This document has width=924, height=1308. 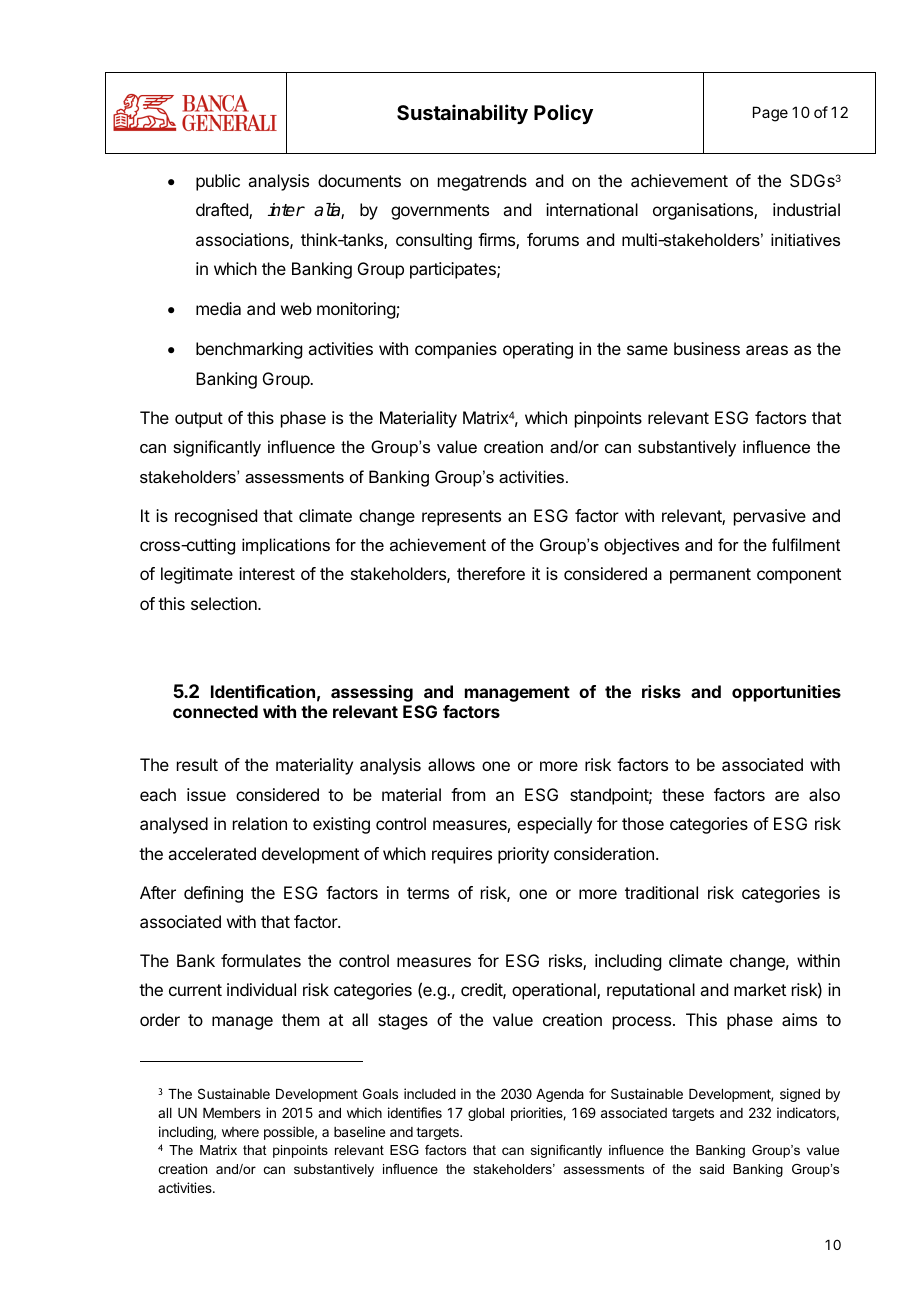 I want to click on relation, so click(x=260, y=823).
